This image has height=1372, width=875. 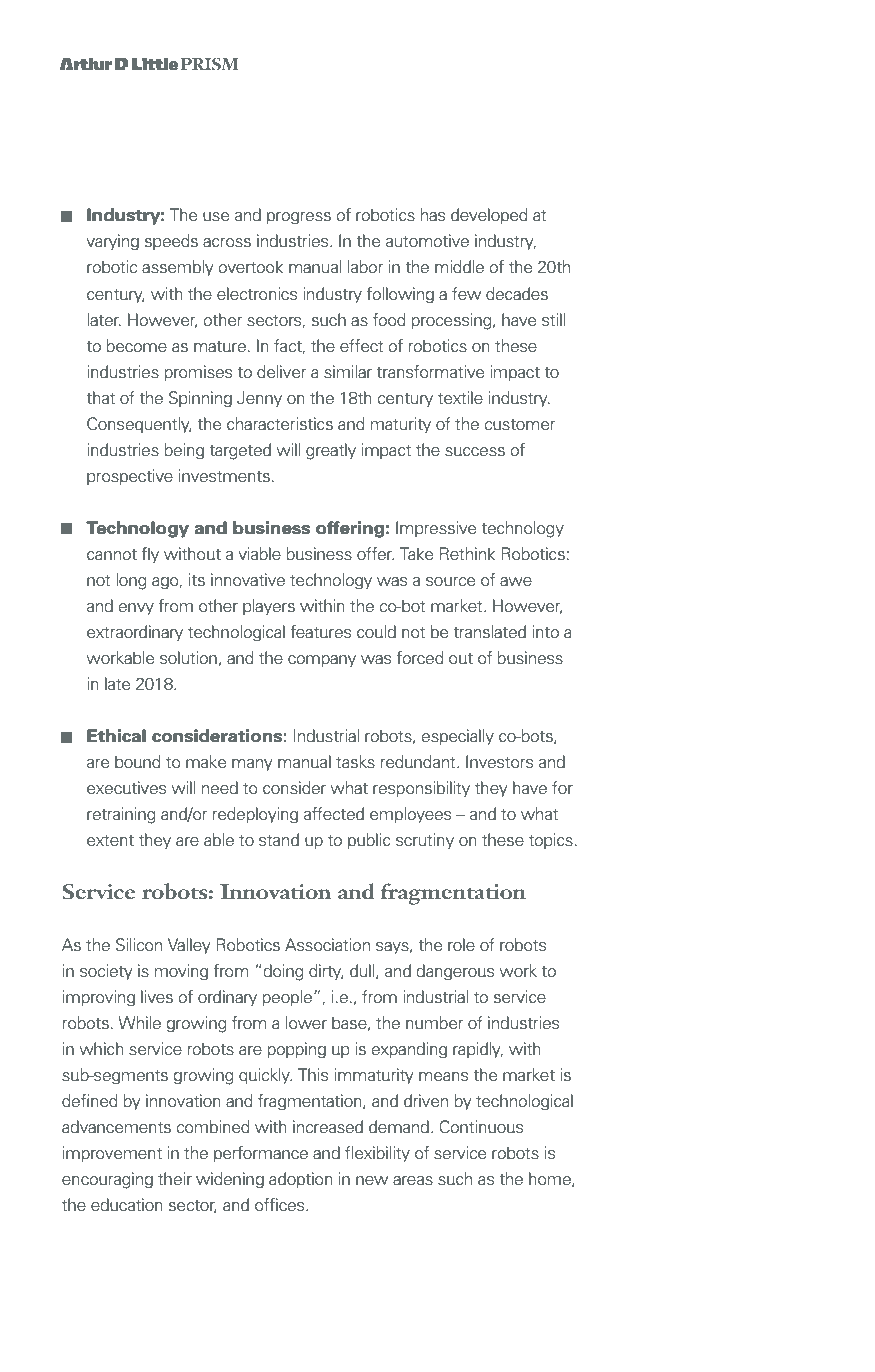 I want to click on company, so click(x=322, y=661).
